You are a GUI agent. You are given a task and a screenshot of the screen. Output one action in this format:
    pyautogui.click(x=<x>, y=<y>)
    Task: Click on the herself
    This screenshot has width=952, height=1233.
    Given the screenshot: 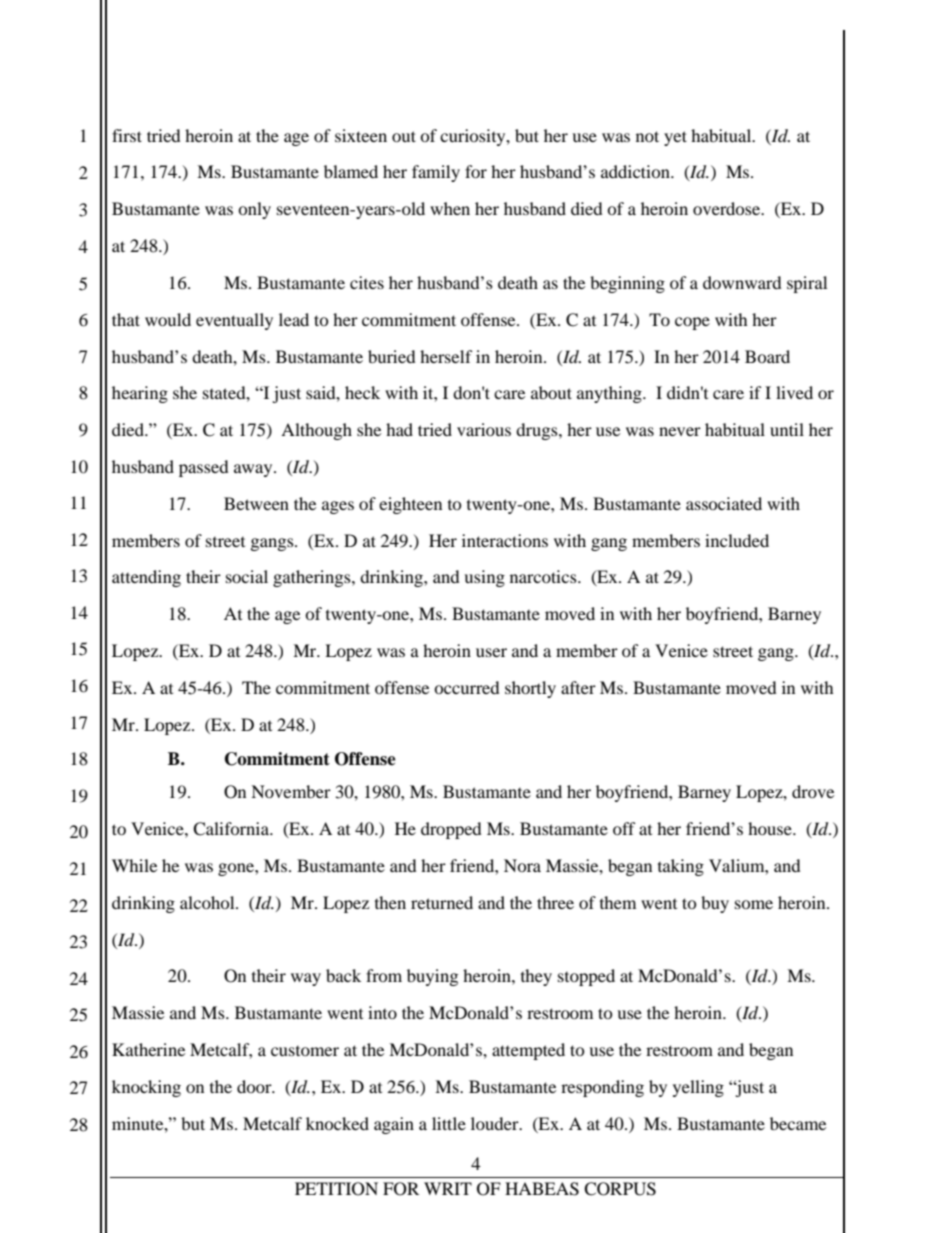 What is the action you would take?
    pyautogui.click(x=446, y=356)
